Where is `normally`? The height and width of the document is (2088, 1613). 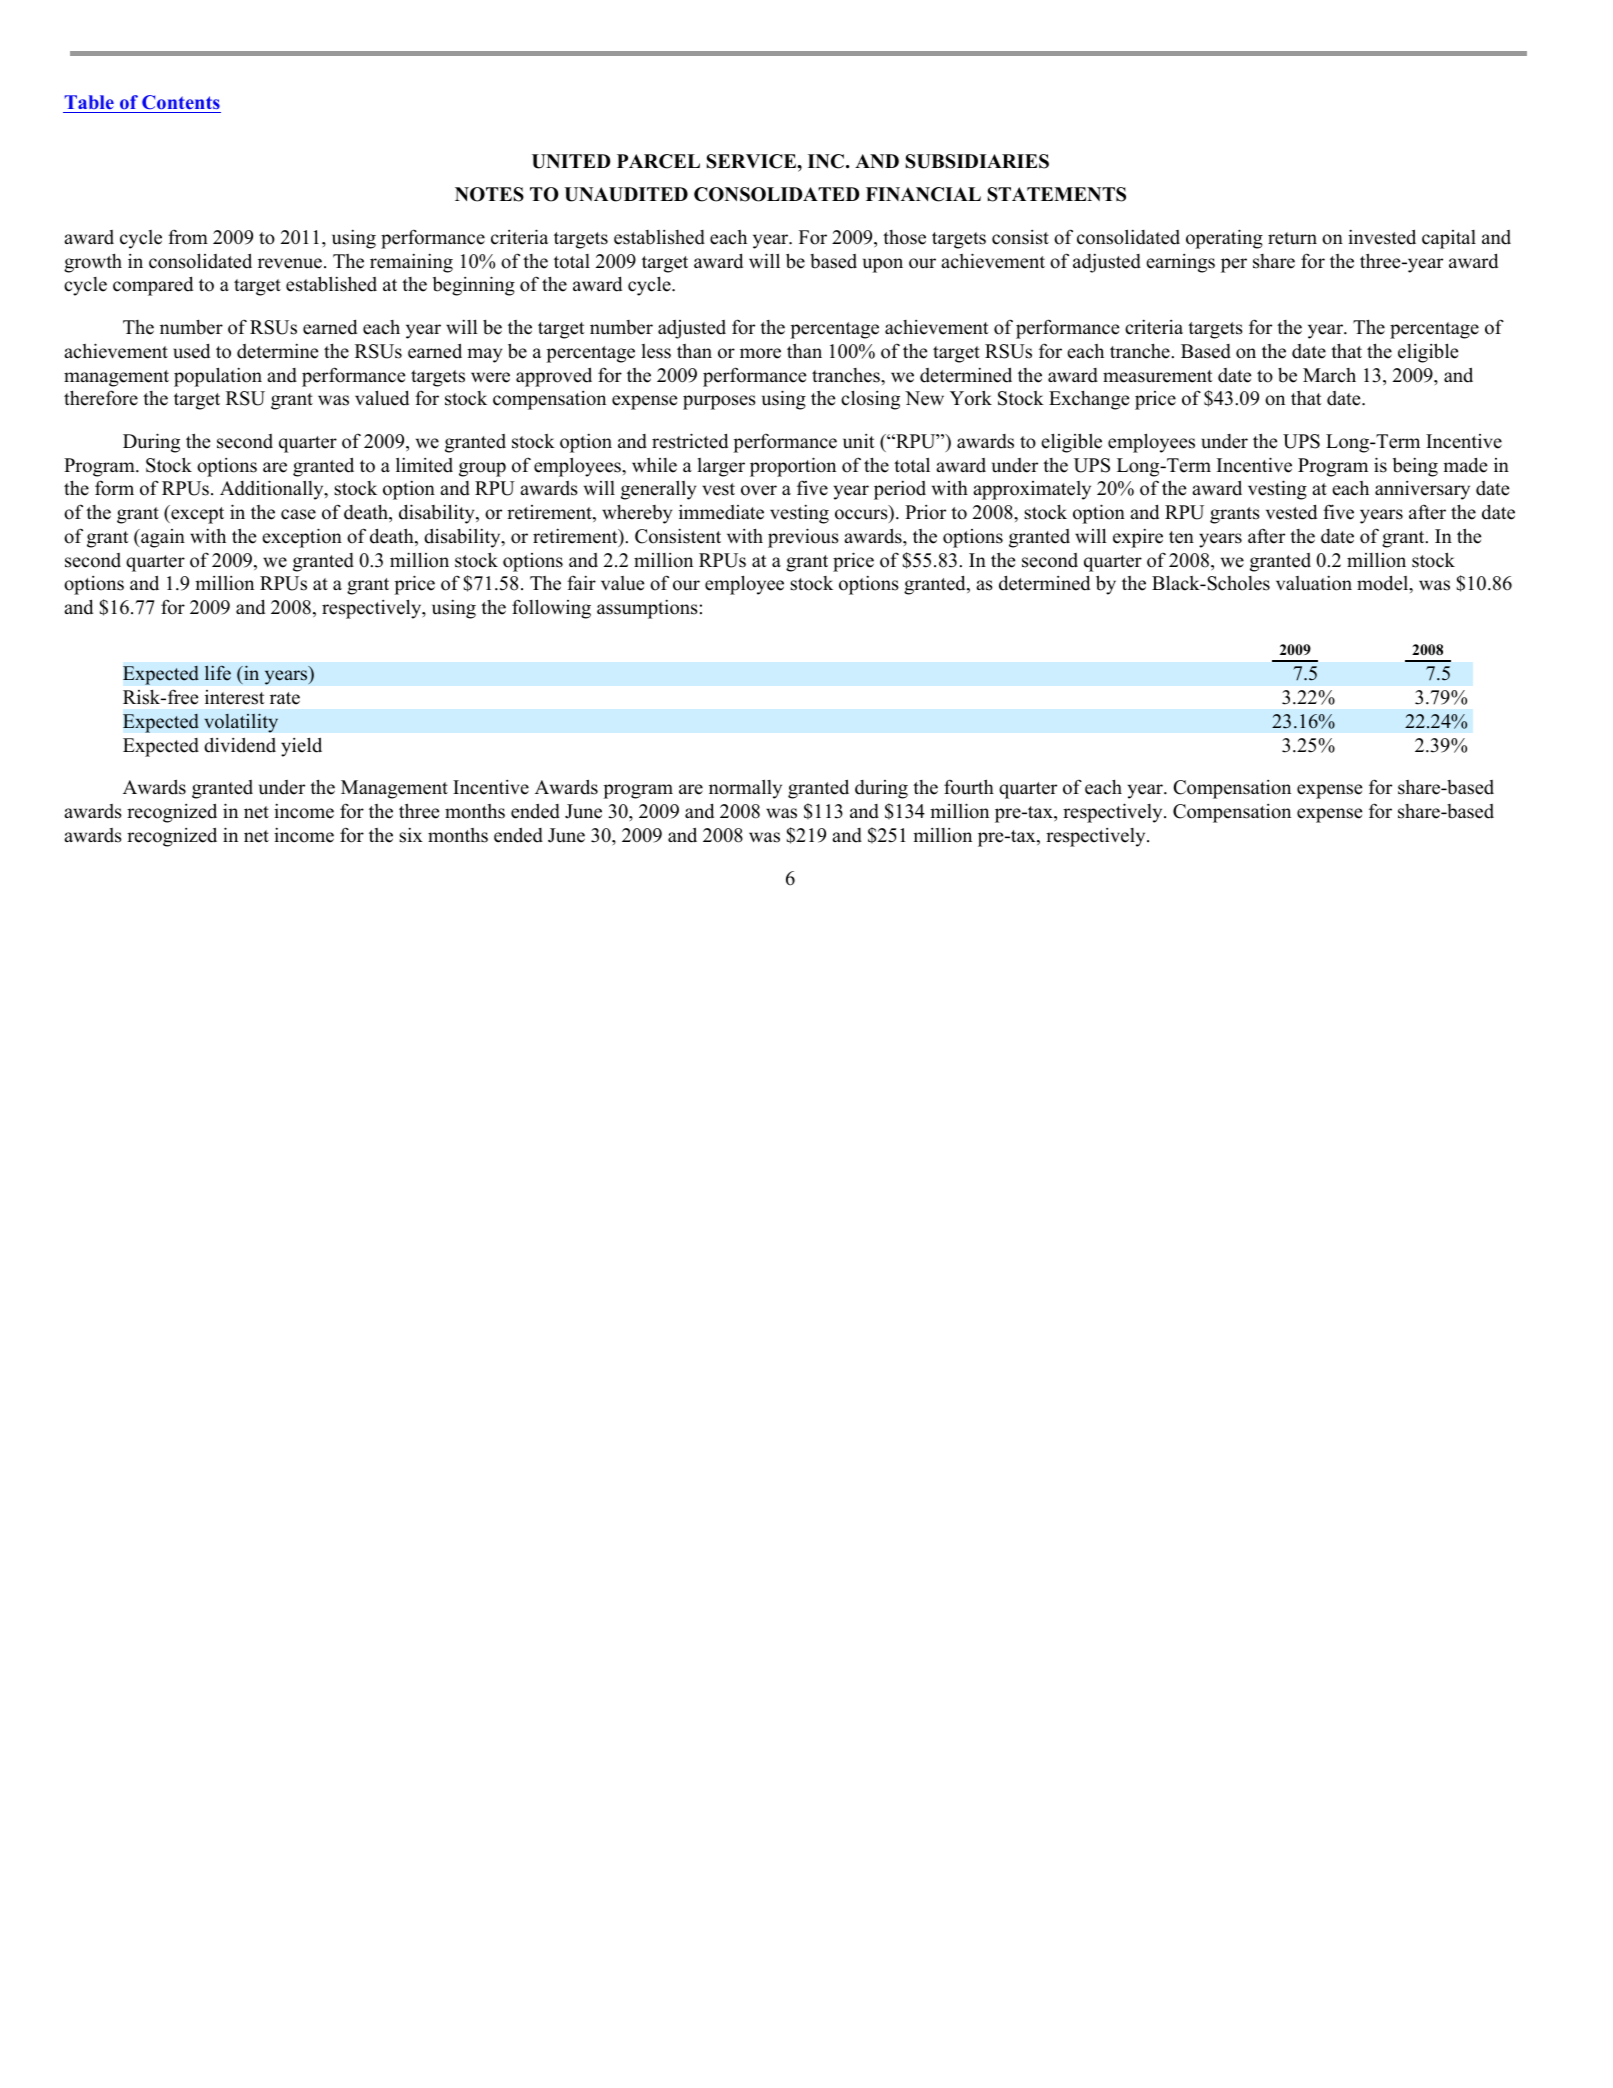 normally is located at coordinates (745, 789).
